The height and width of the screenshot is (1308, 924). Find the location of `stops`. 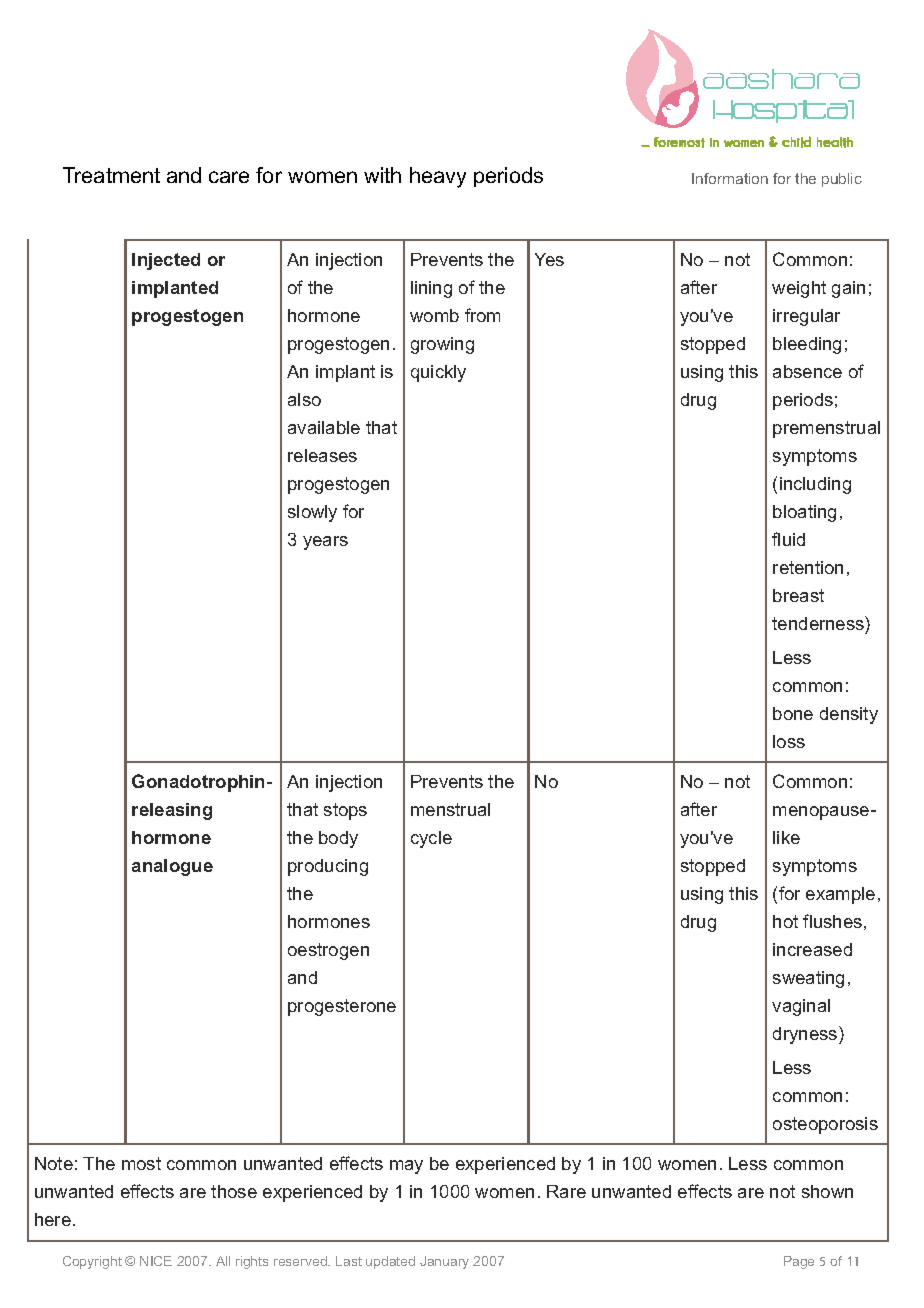

stops is located at coordinates (345, 811).
